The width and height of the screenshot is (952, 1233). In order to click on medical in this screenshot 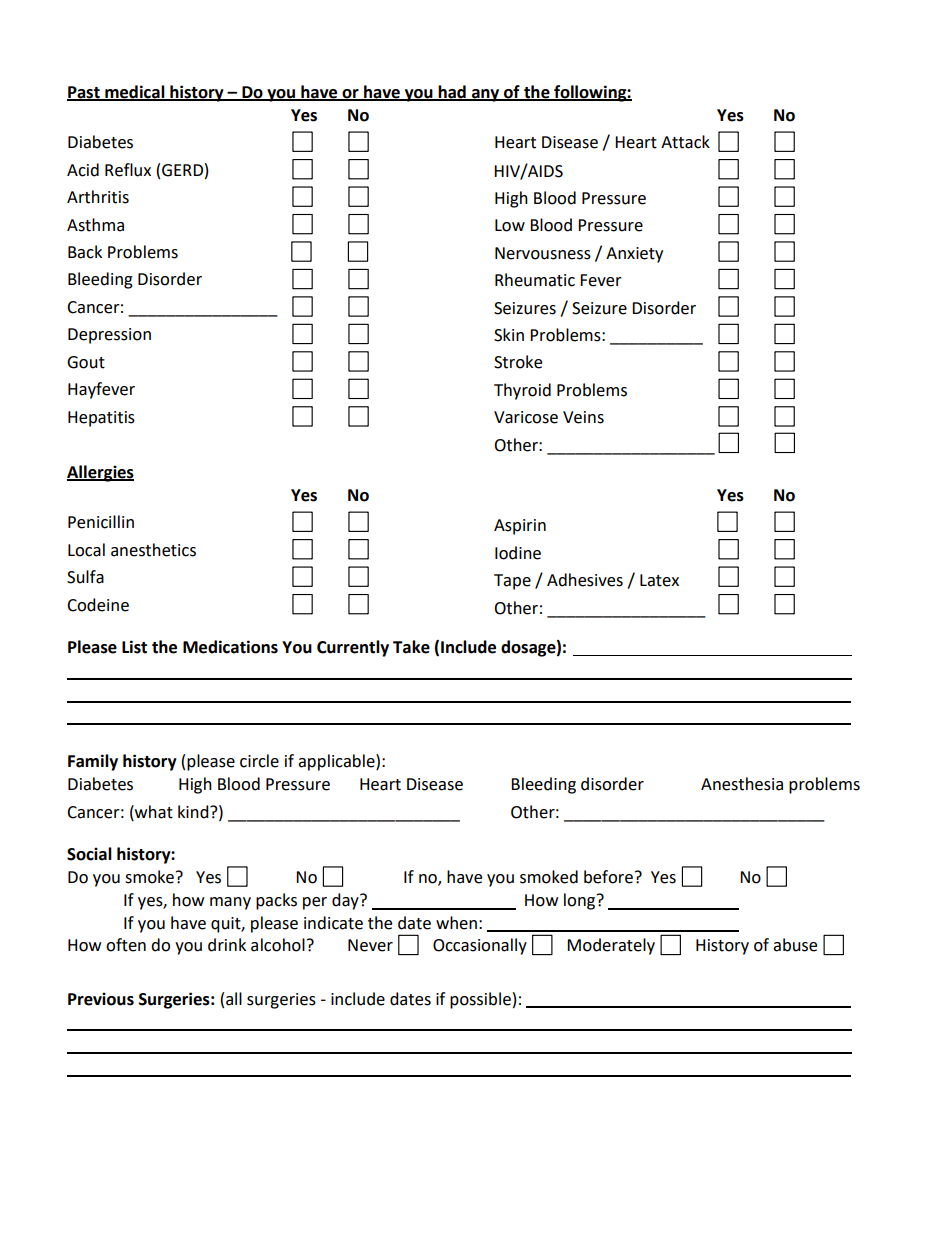, I will do `click(135, 92)`.
